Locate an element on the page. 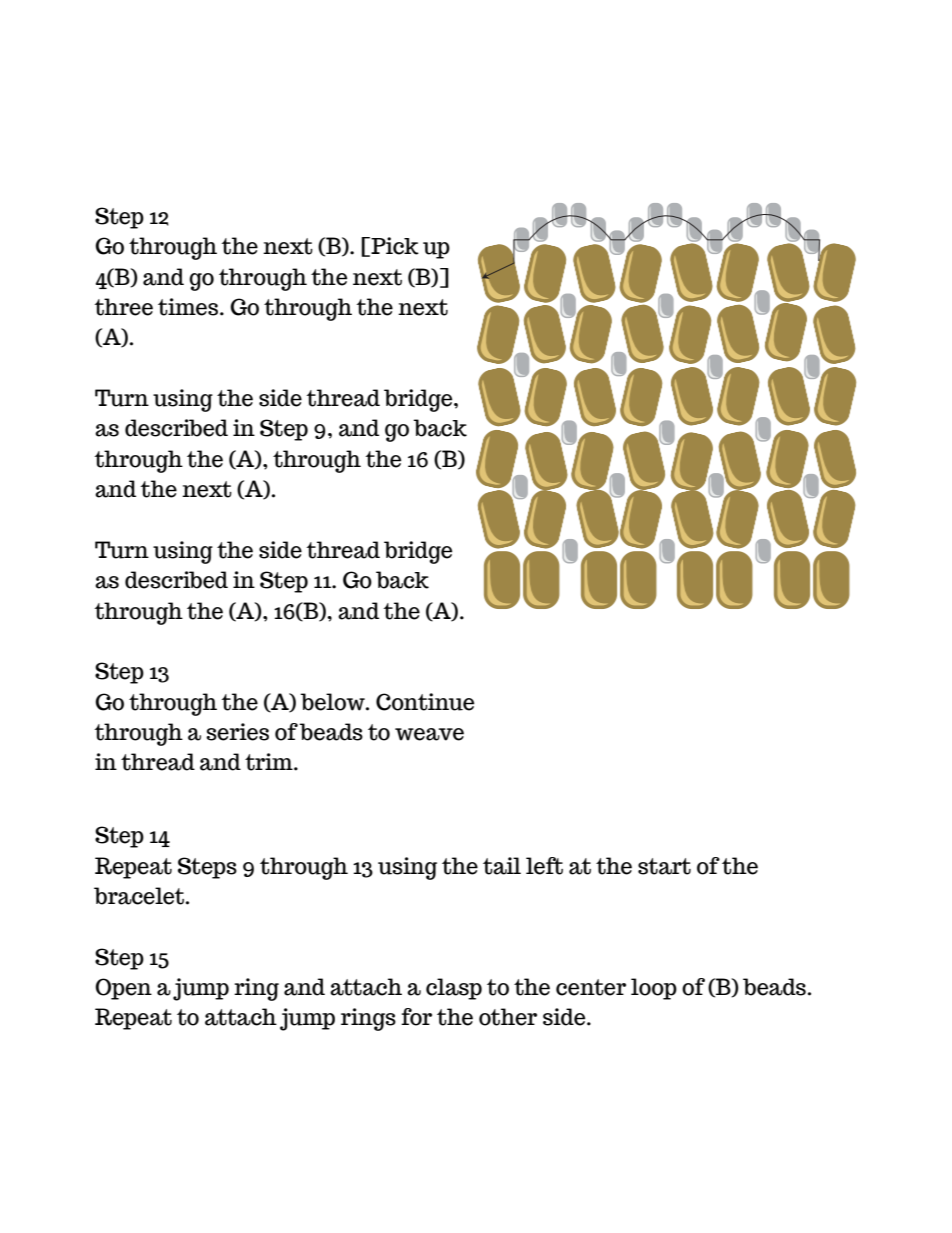  below is located at coordinates (333, 702).
